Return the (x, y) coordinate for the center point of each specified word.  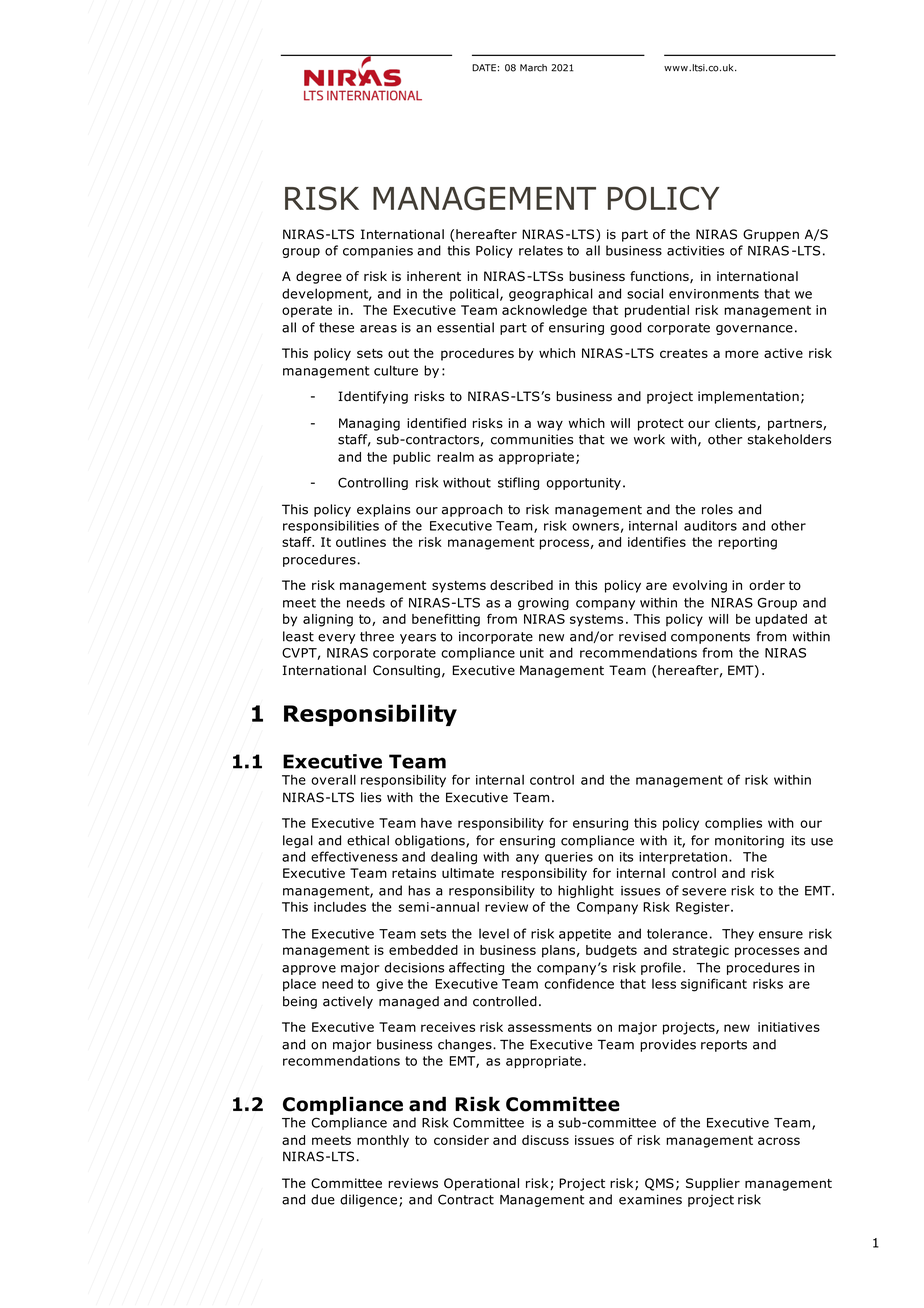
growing (543, 604)
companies (378, 252)
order (767, 585)
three (377, 636)
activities (695, 251)
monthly (383, 1141)
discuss (545, 1140)
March (533, 68)
